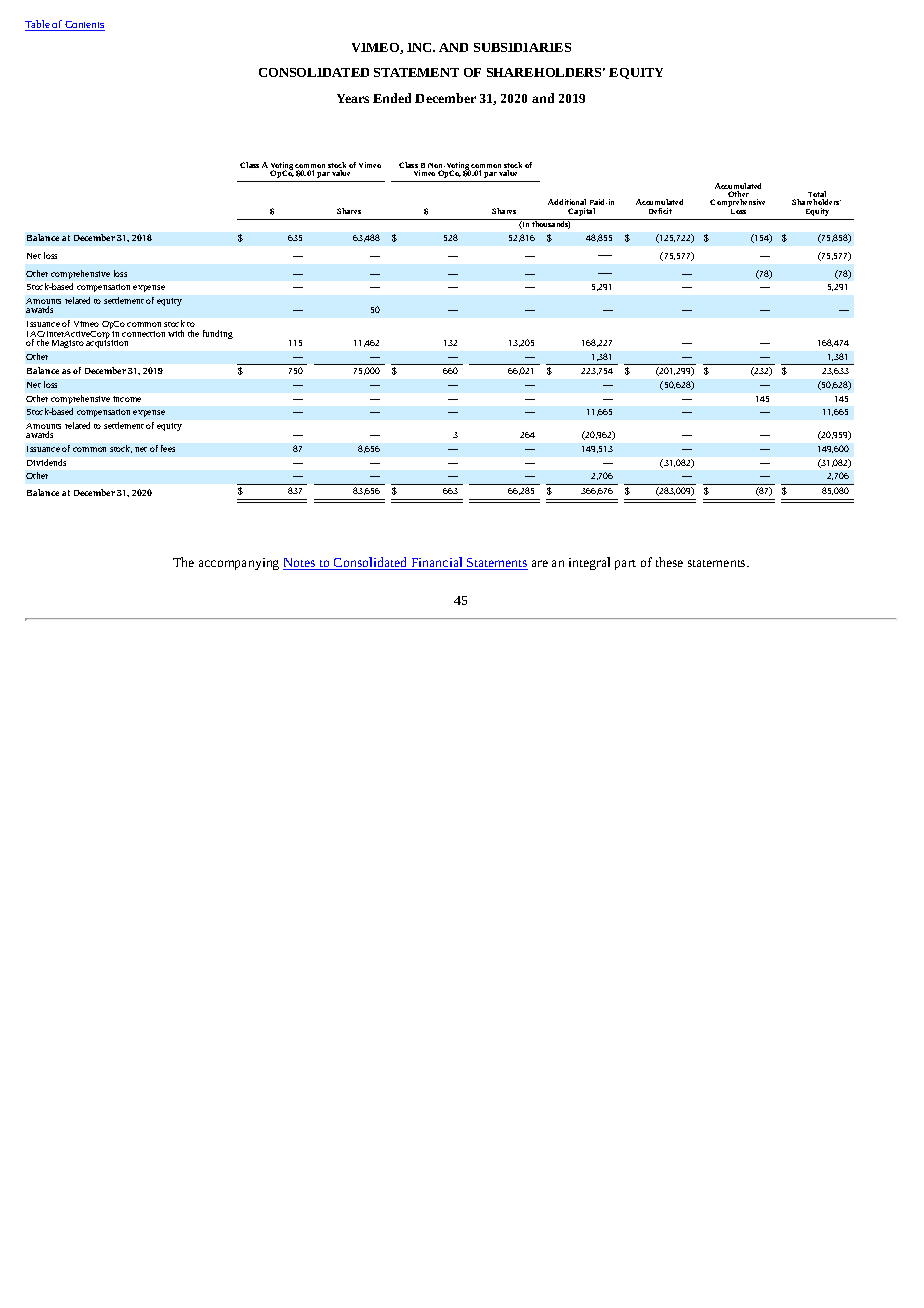 The width and height of the image is (924, 1308). What do you see at coordinates (437, 563) in the image?
I see `Financial` at bounding box center [437, 563].
